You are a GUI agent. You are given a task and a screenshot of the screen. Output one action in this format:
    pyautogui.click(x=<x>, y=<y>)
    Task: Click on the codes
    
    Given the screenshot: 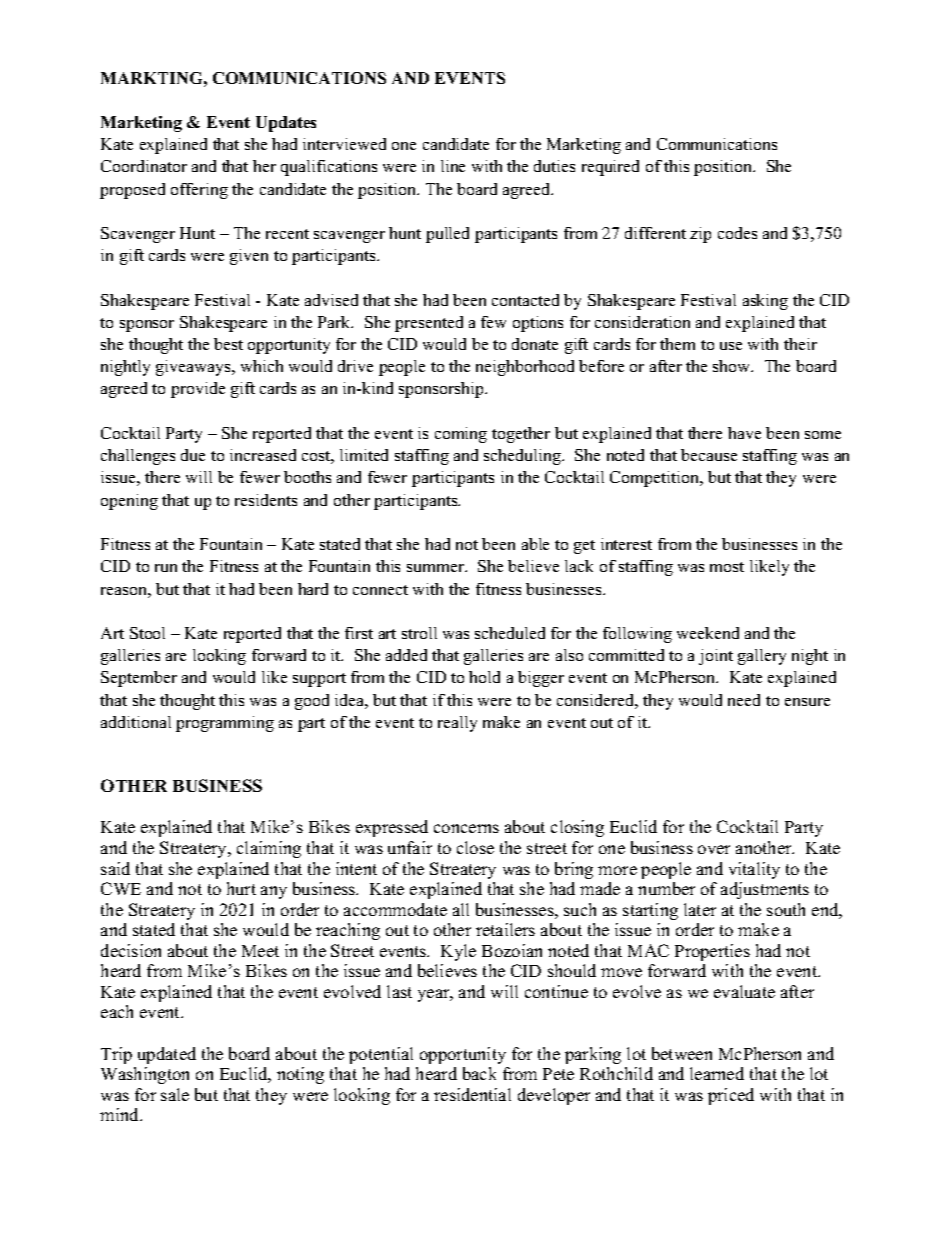 What is the action you would take?
    pyautogui.click(x=737, y=233)
